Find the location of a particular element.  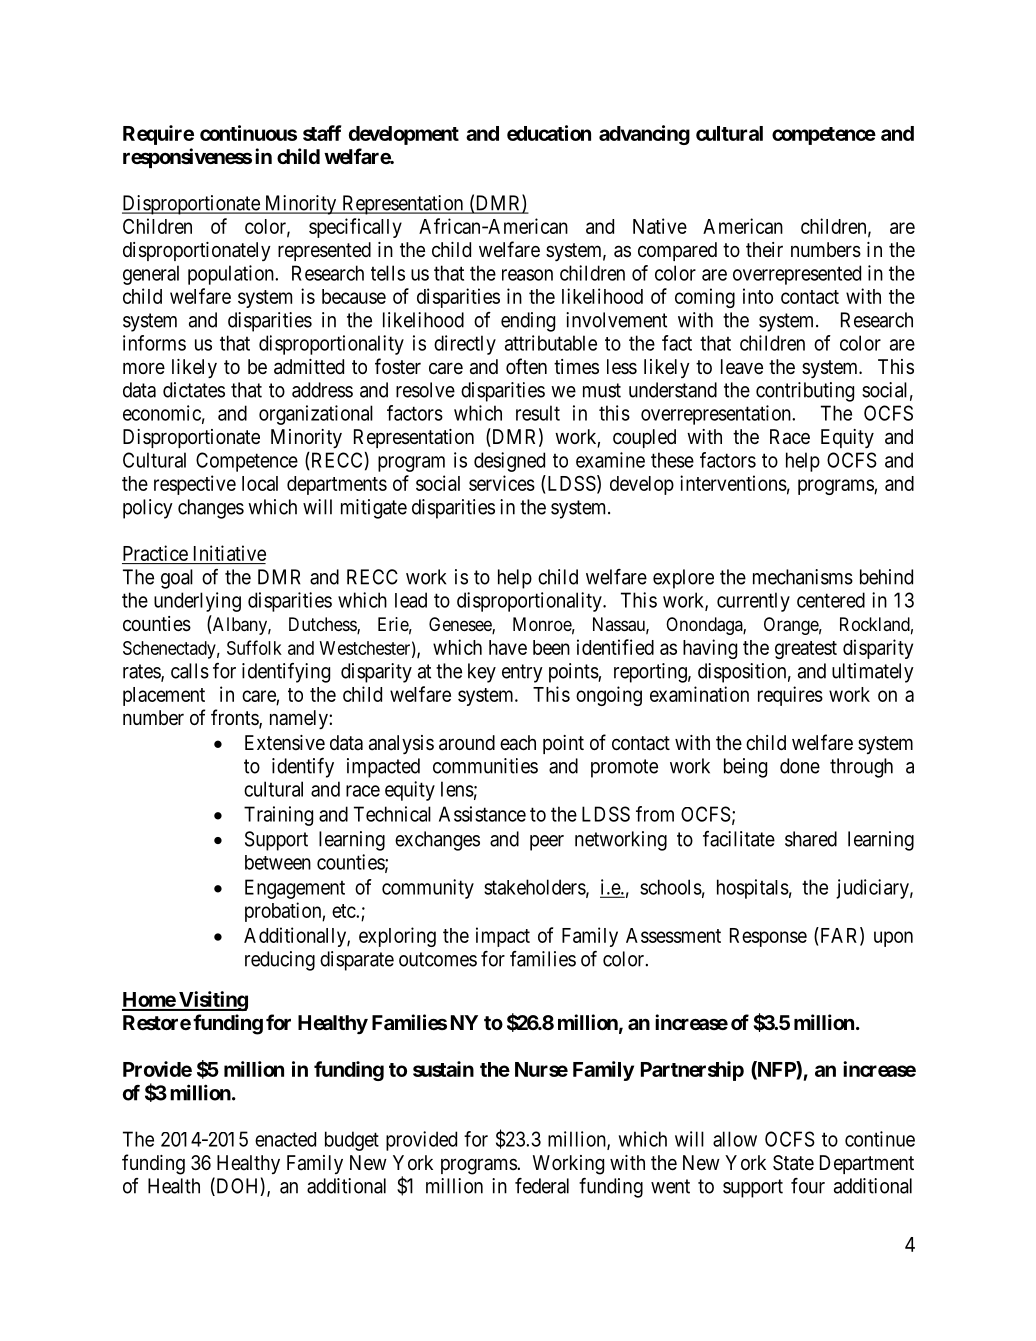

dictates is located at coordinates (194, 390).
